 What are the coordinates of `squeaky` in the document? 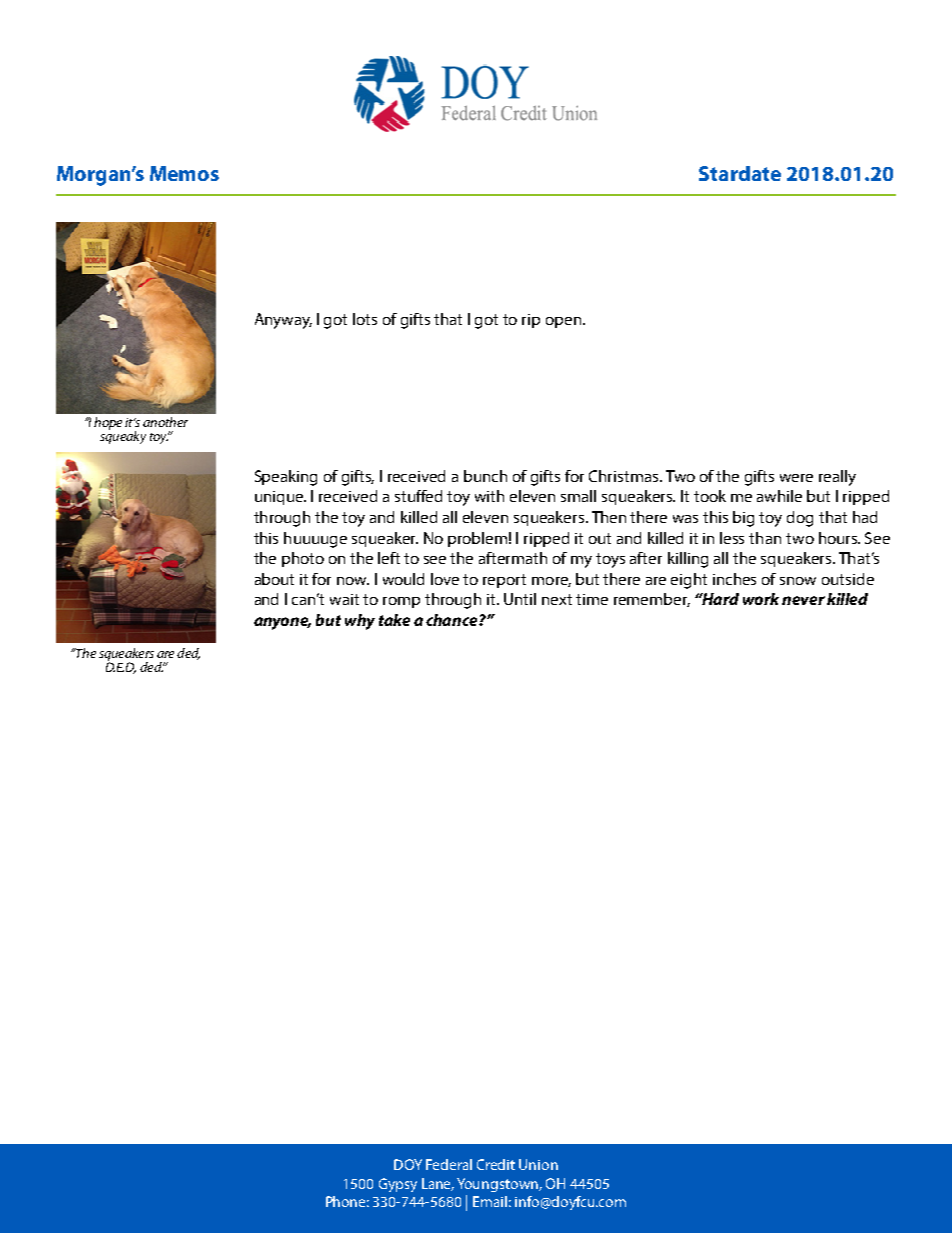 It's located at (123, 436).
